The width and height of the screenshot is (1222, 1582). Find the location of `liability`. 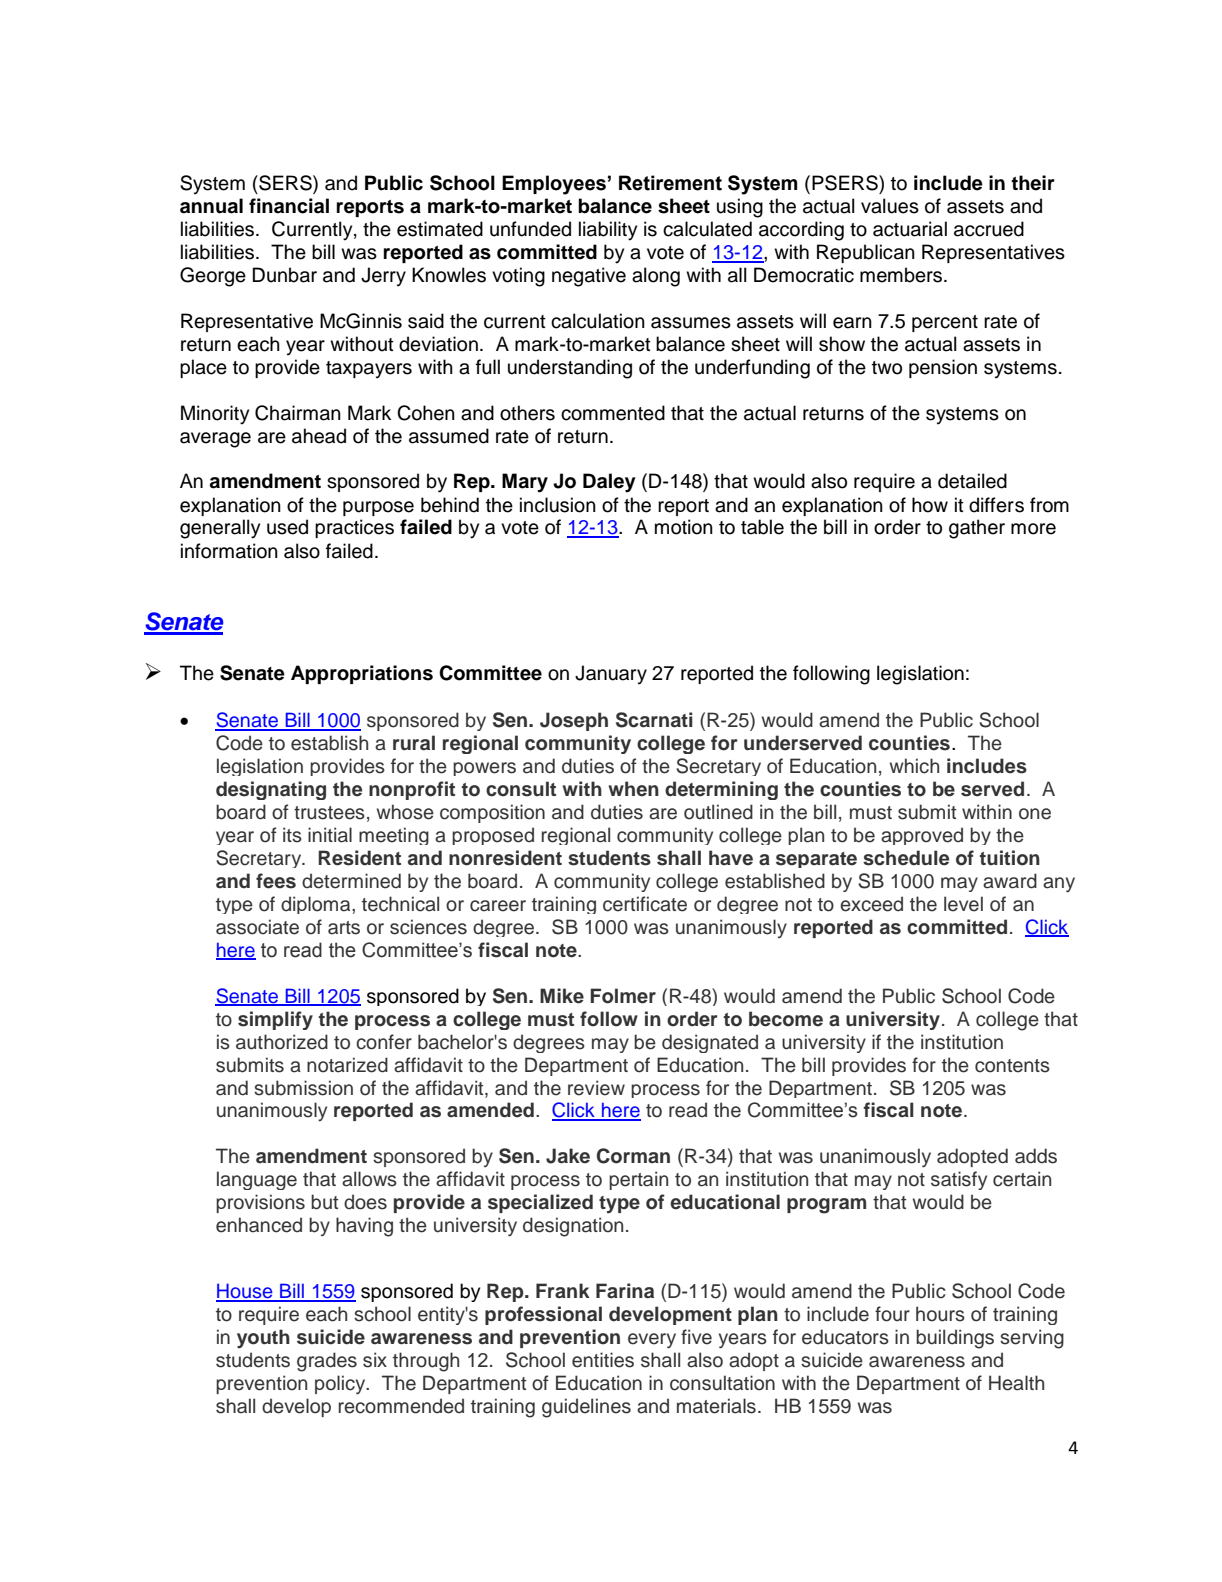

liability is located at coordinates (608, 231).
